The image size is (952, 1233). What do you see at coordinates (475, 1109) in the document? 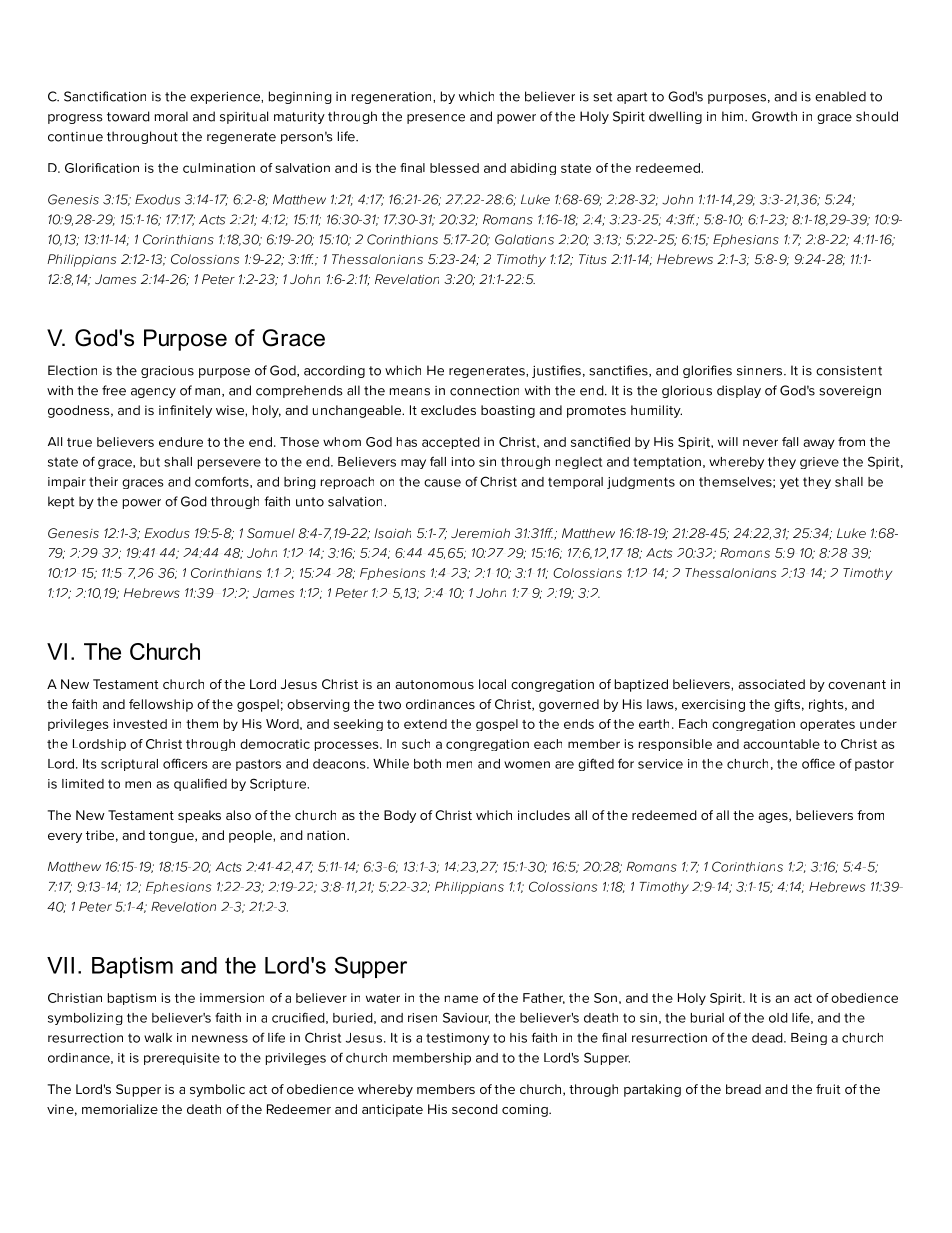
I see `second` at bounding box center [475, 1109].
